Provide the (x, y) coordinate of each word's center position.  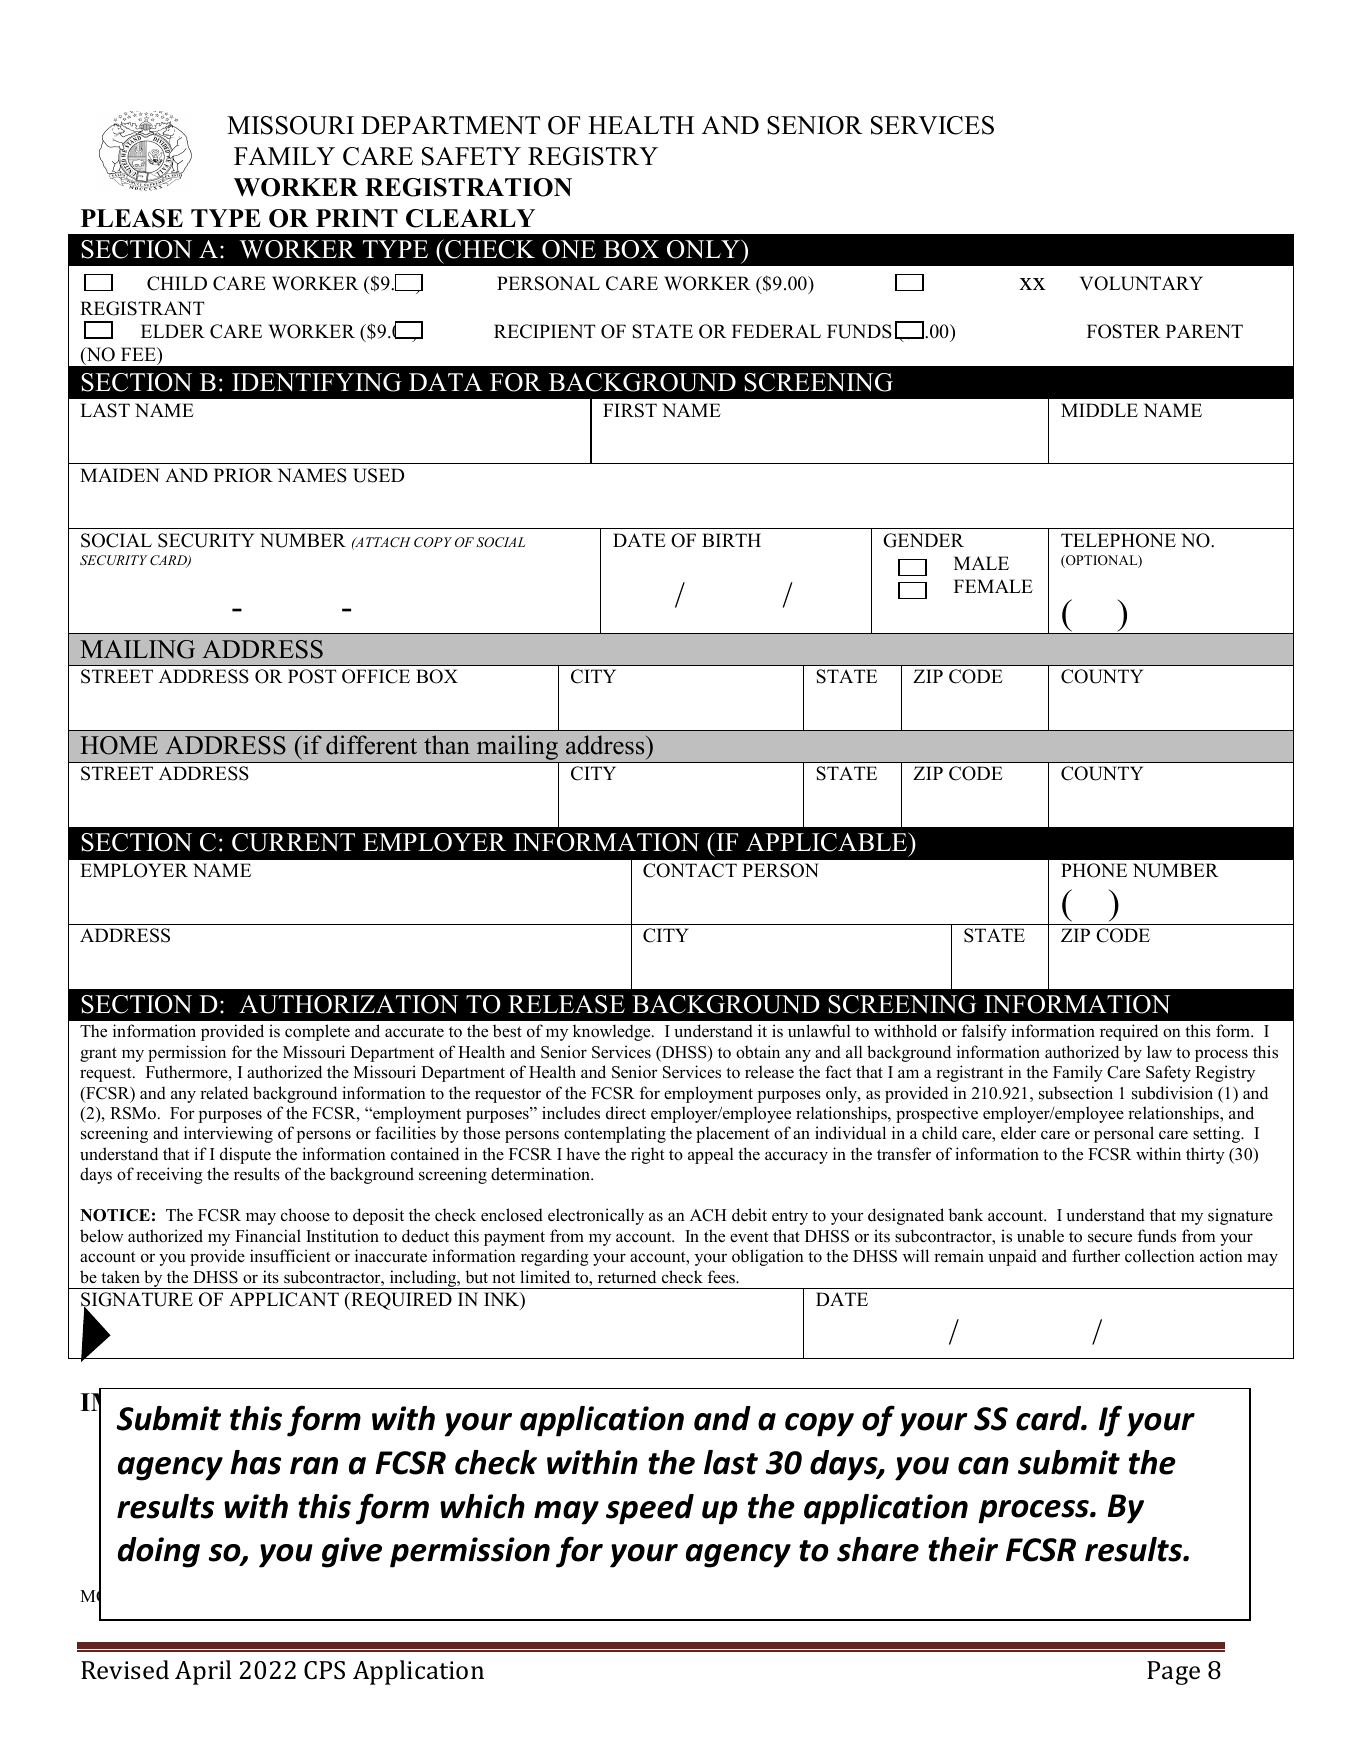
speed (650, 1509)
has (255, 1462)
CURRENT (293, 842)
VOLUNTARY (1141, 283)
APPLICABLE (828, 842)
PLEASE (132, 218)
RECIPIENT (544, 331)
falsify (984, 1032)
